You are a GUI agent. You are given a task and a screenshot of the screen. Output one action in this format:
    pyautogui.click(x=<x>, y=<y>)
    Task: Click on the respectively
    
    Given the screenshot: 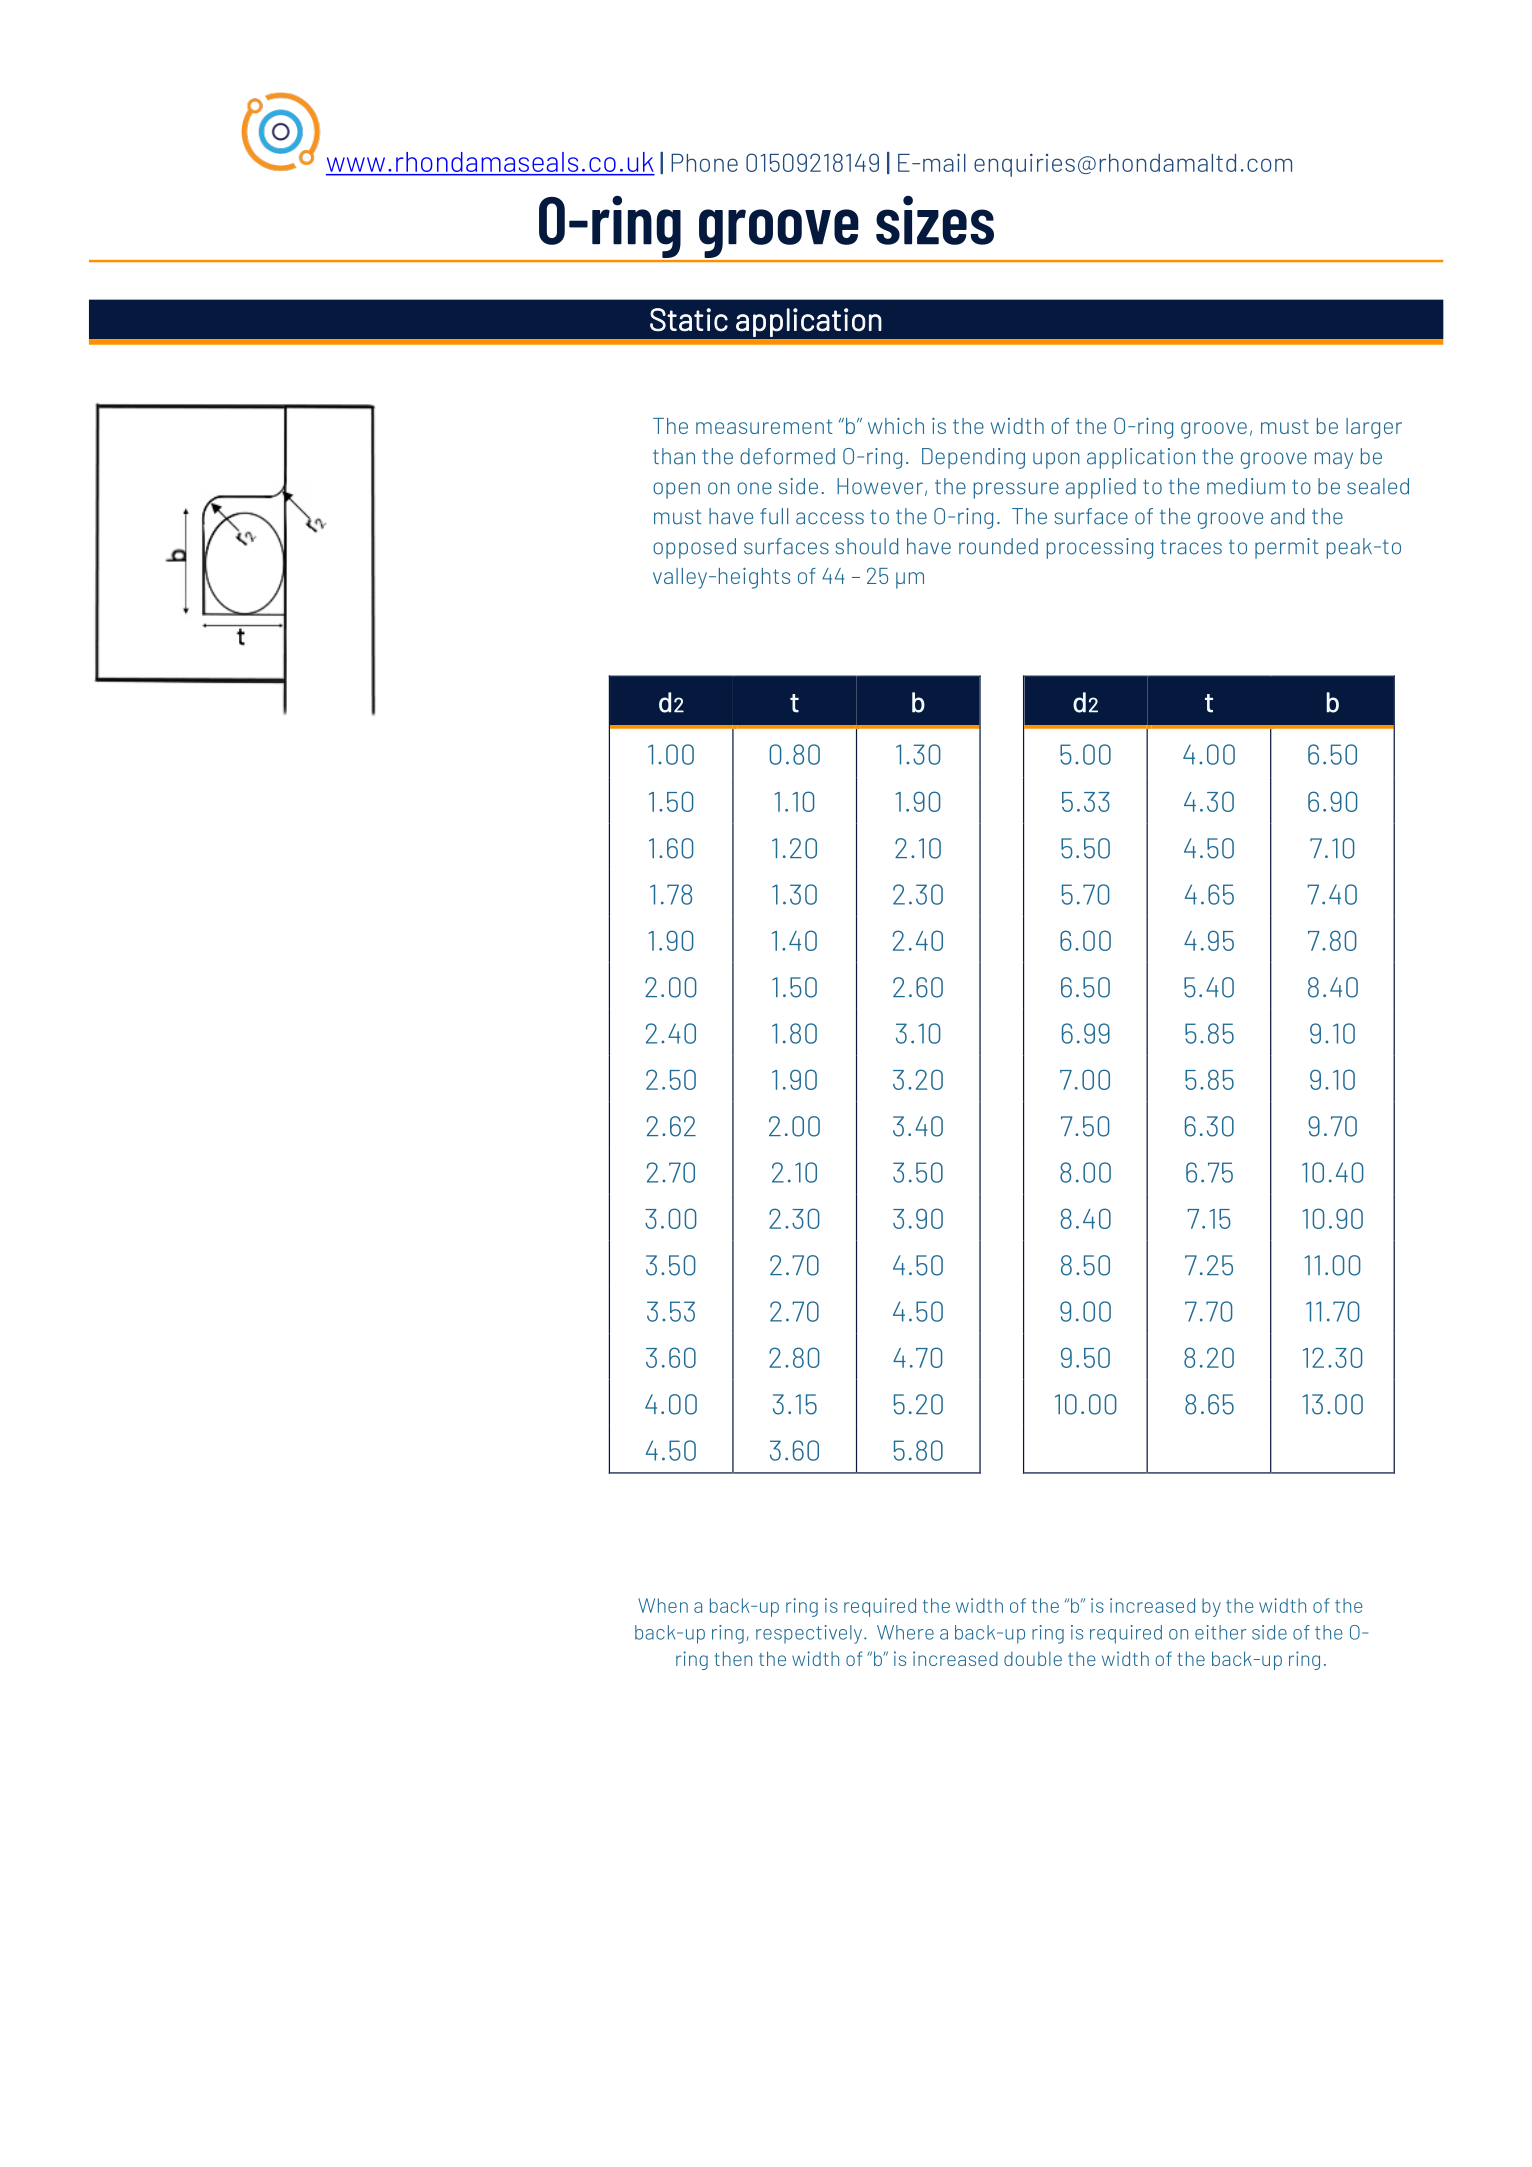 What is the action you would take?
    pyautogui.click(x=810, y=1634)
